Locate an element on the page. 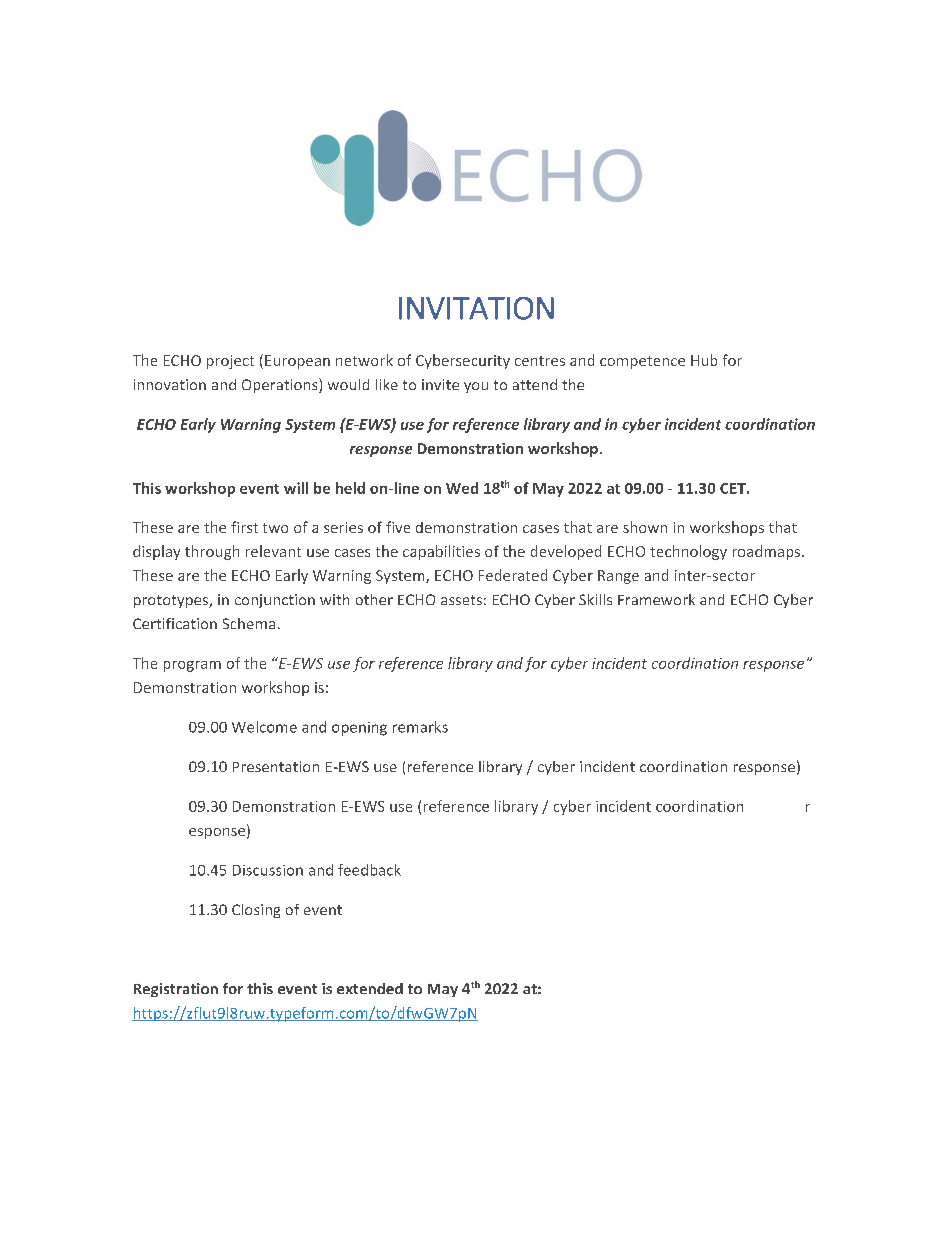 The width and height of the page is (952, 1233). shown is located at coordinates (645, 527).
